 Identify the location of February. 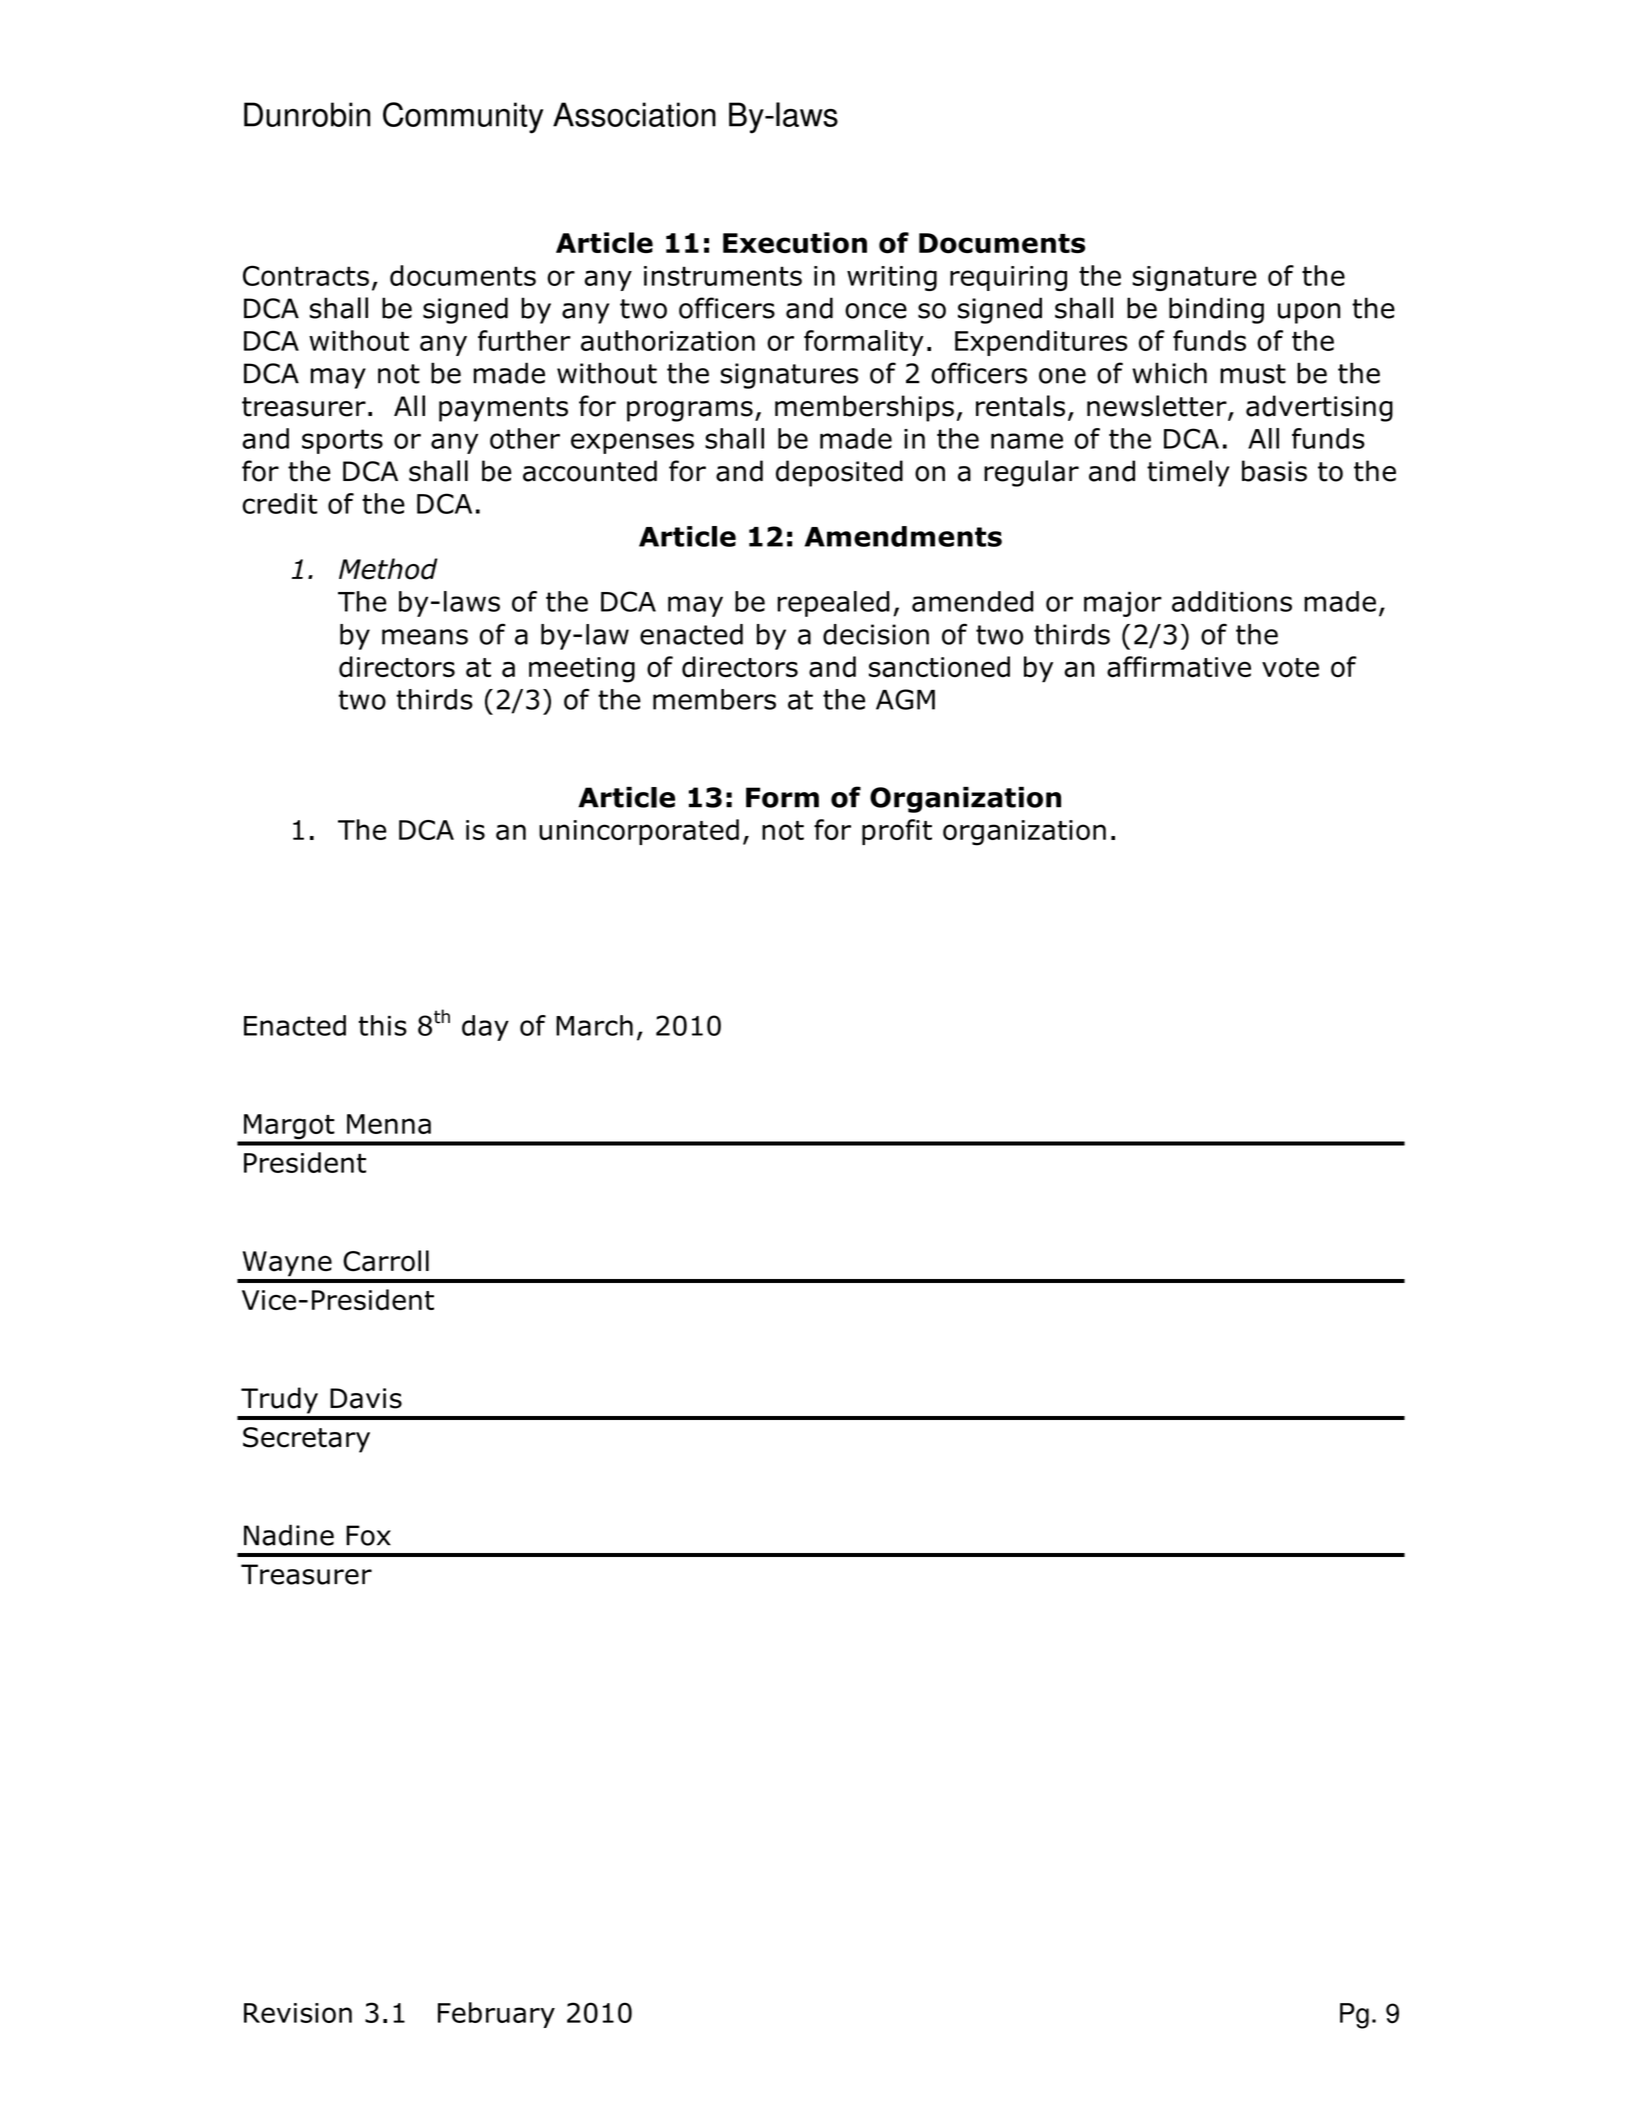
(496, 2015).
